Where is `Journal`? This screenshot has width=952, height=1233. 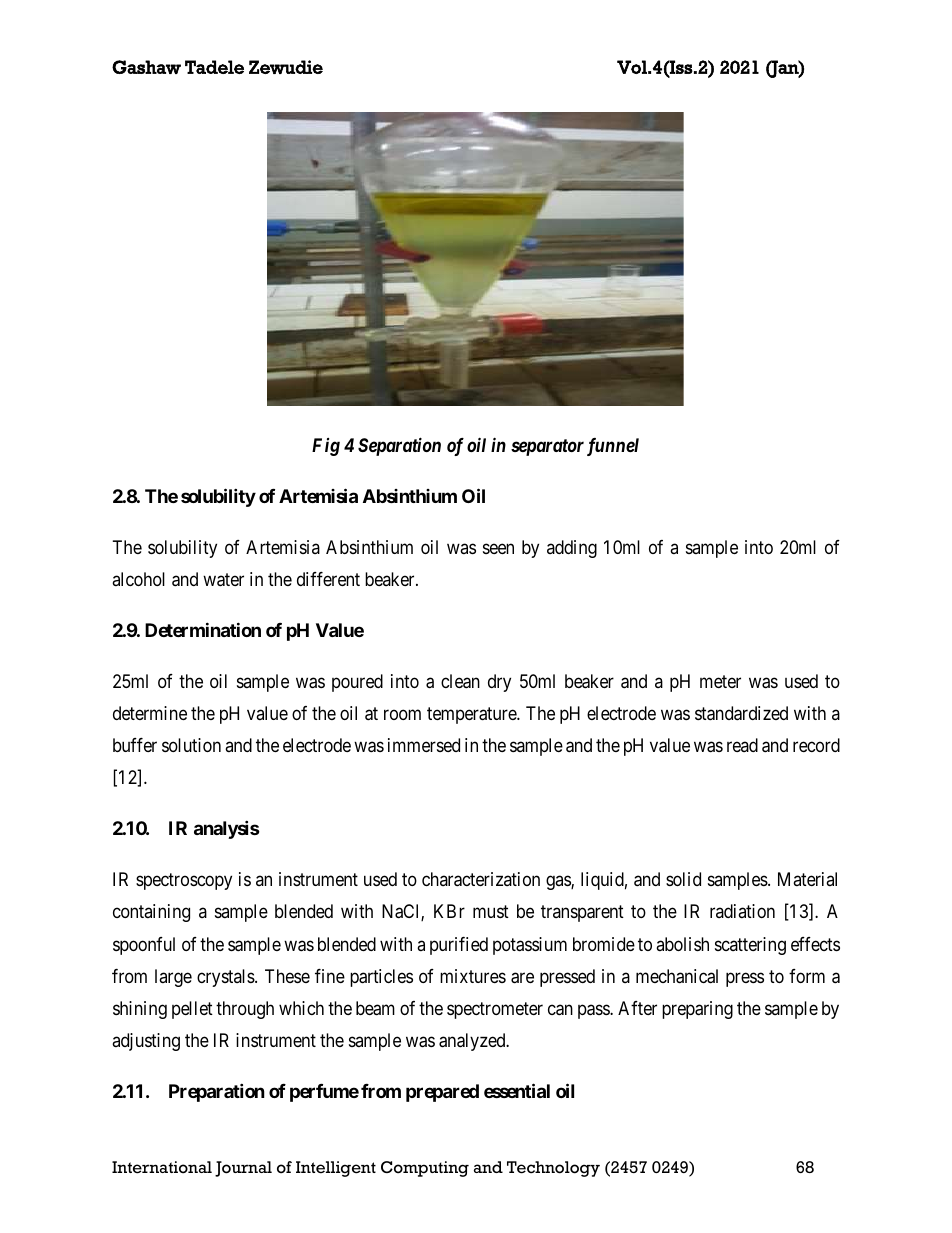 Journal is located at coordinates (243, 1169).
